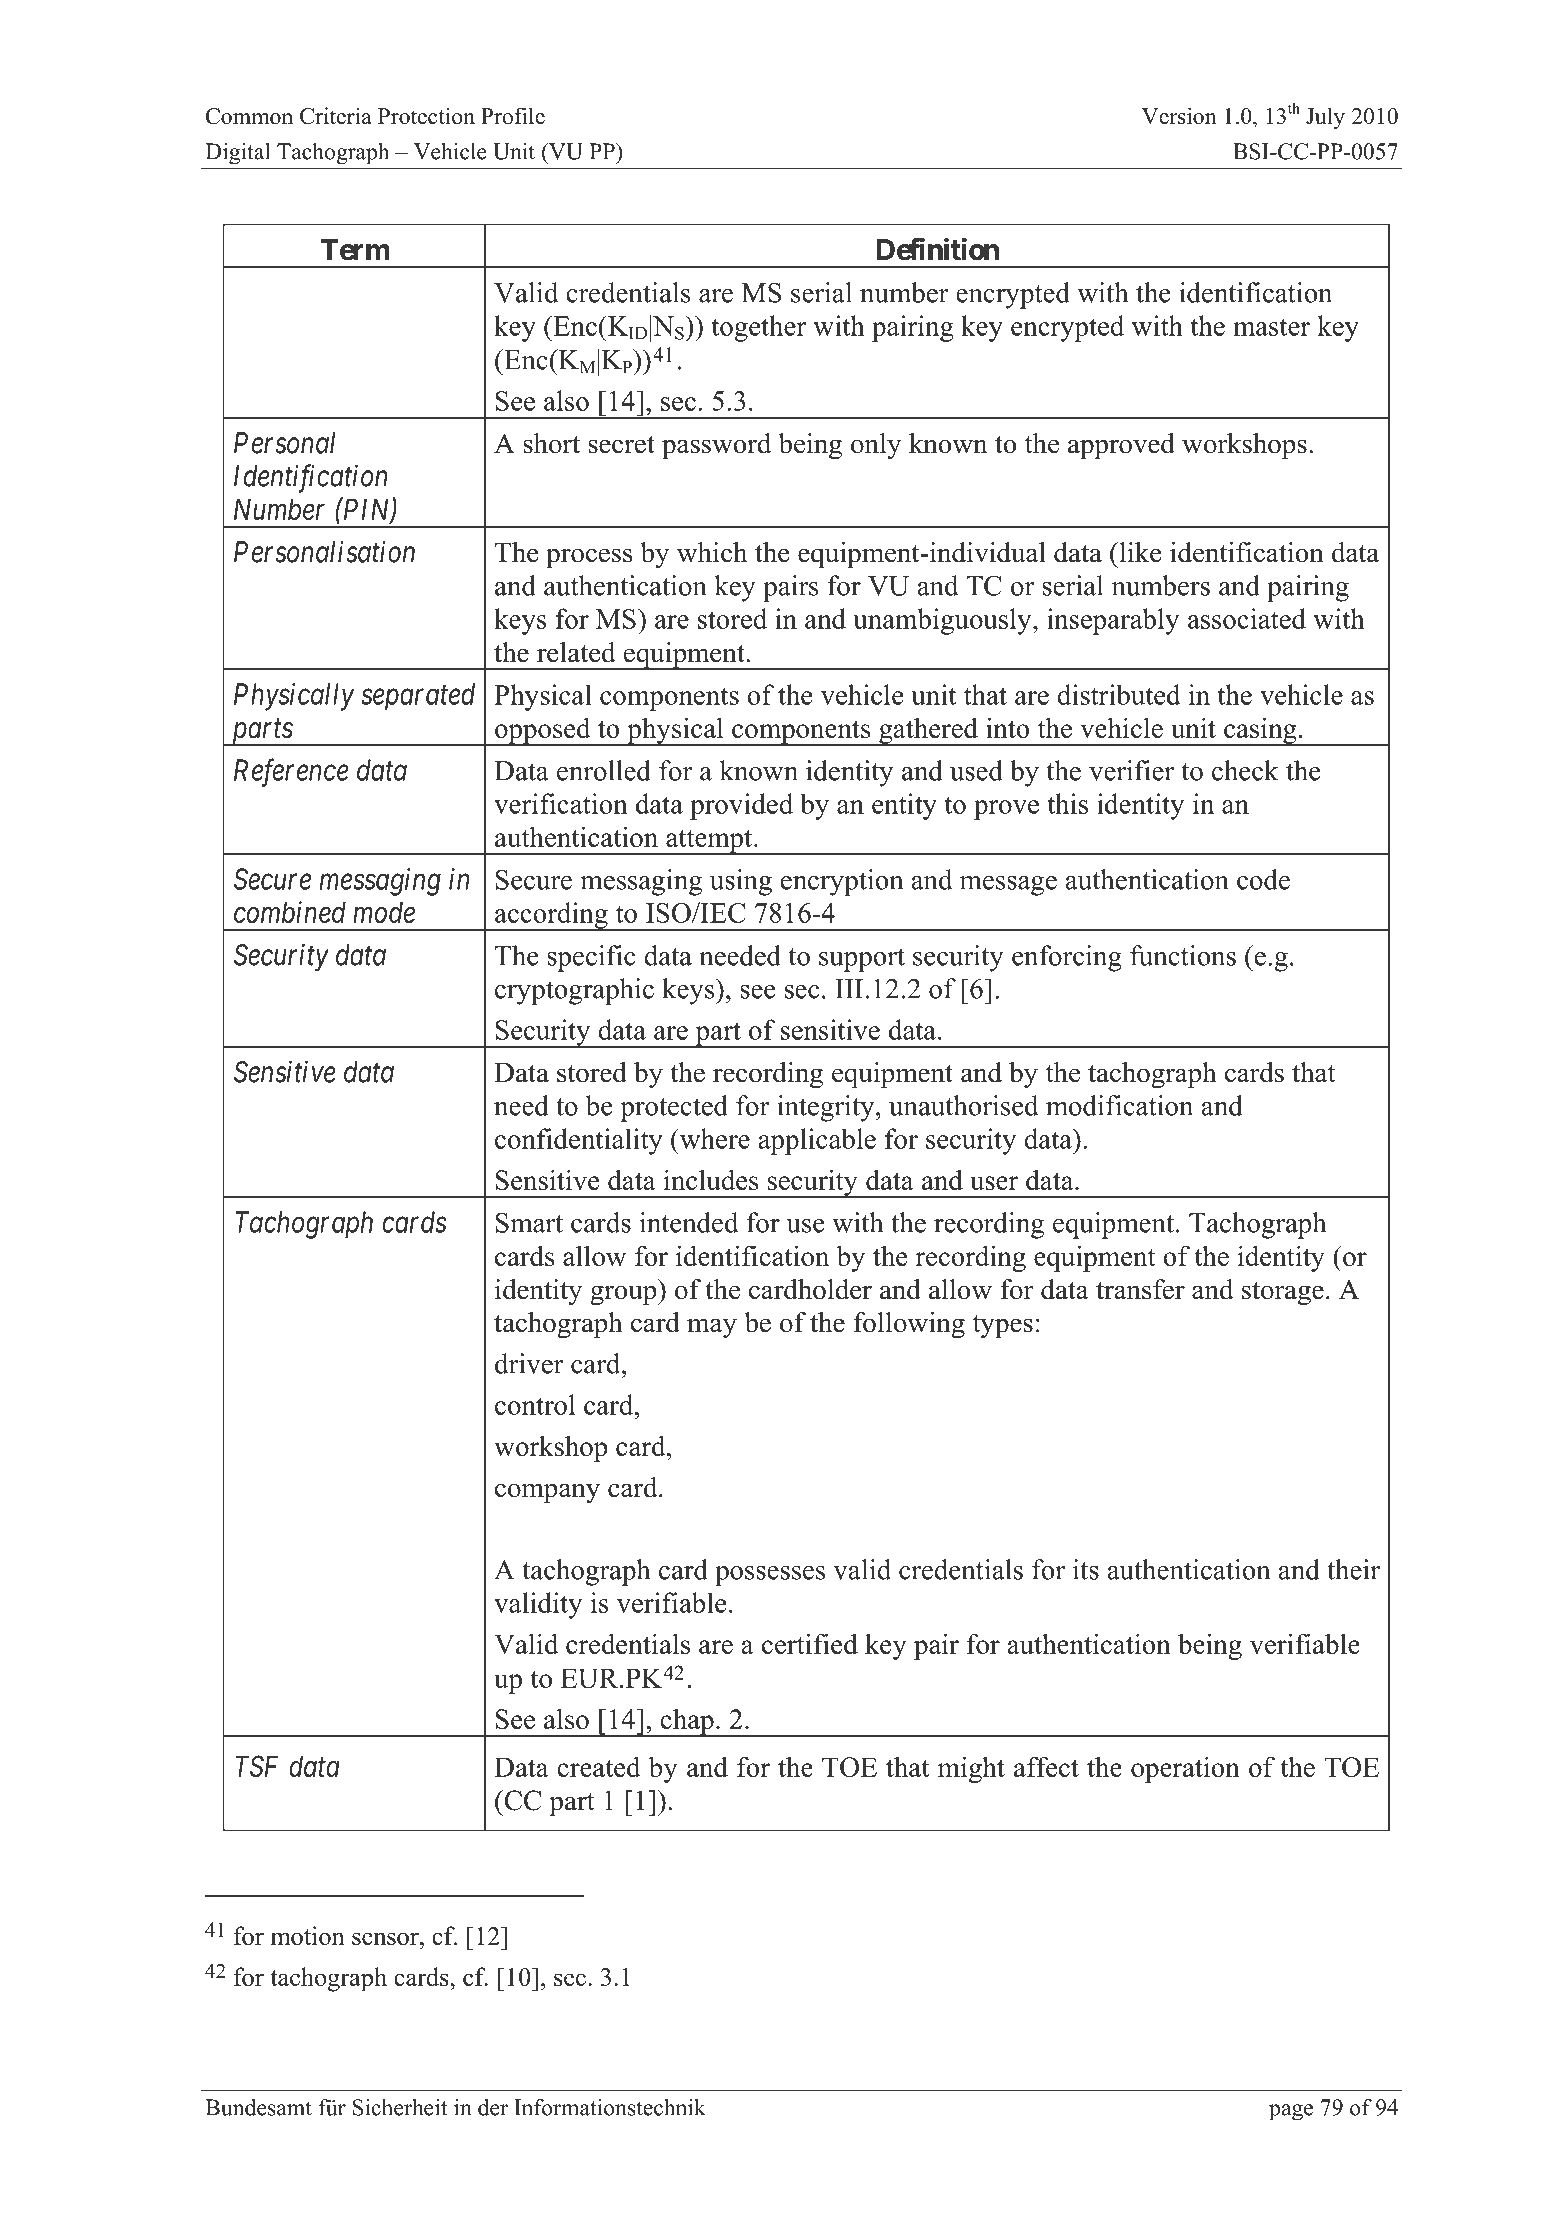  I want to click on Definition, so click(938, 249).
